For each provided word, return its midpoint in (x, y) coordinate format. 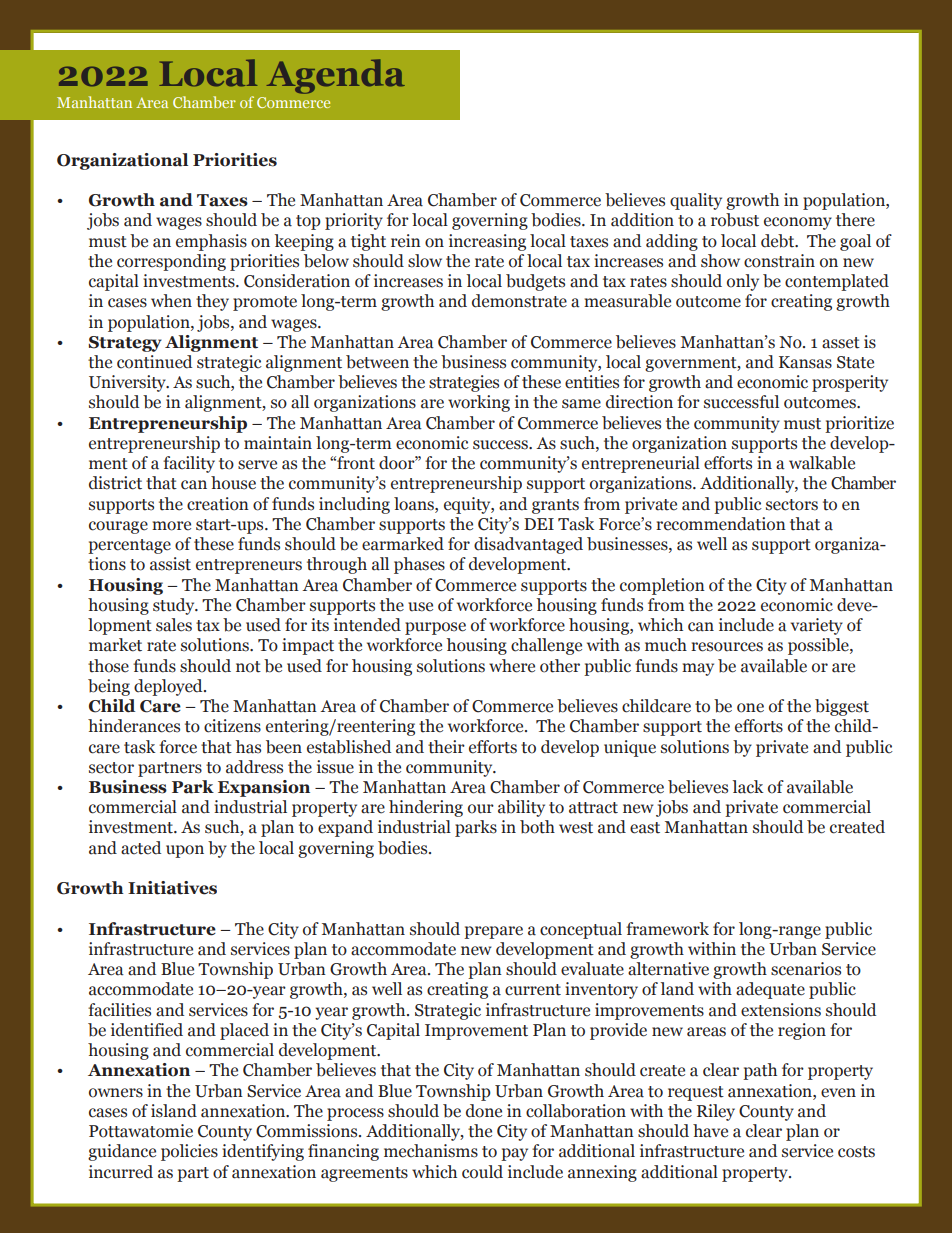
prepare (493, 932)
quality (696, 201)
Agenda (336, 76)
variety (817, 626)
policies (189, 1152)
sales (174, 625)
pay (514, 1154)
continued (154, 362)
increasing (487, 242)
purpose (435, 628)
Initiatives (172, 888)
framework (667, 929)
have (710, 1131)
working (479, 403)
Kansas (805, 362)
